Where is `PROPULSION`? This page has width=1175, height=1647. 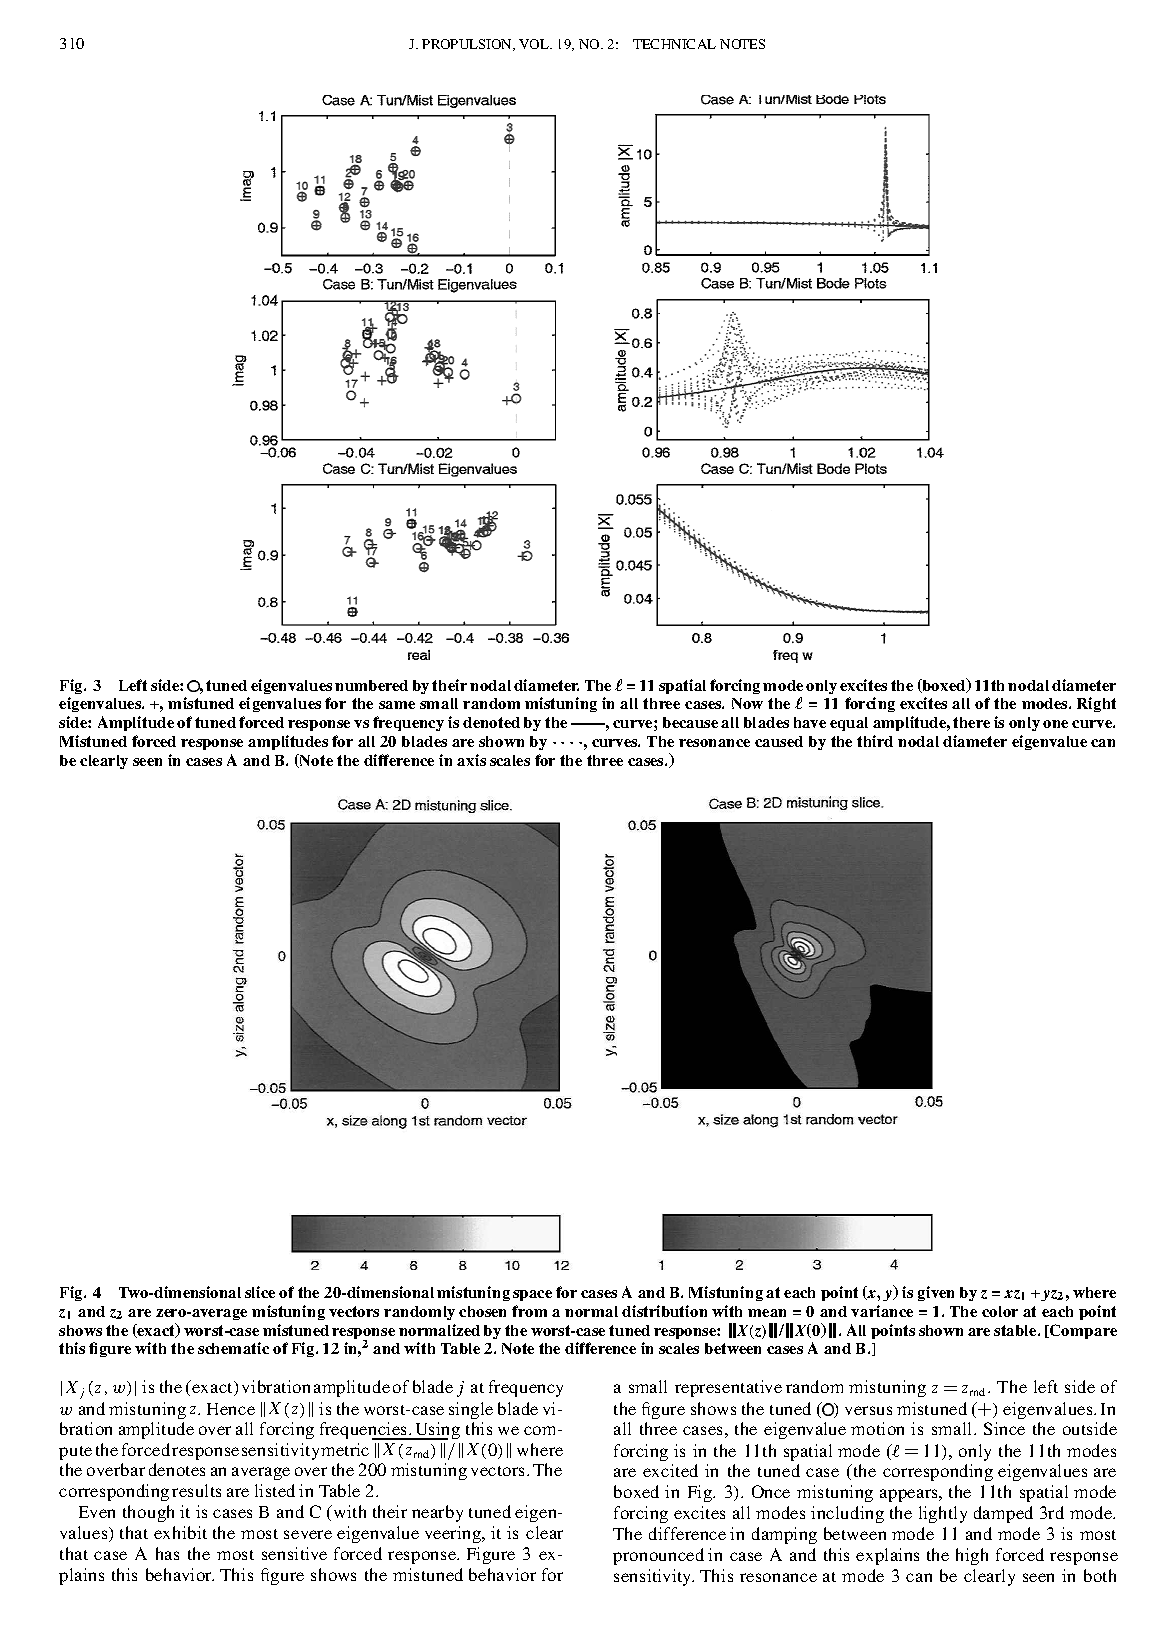
PROPULSION is located at coordinates (468, 45).
